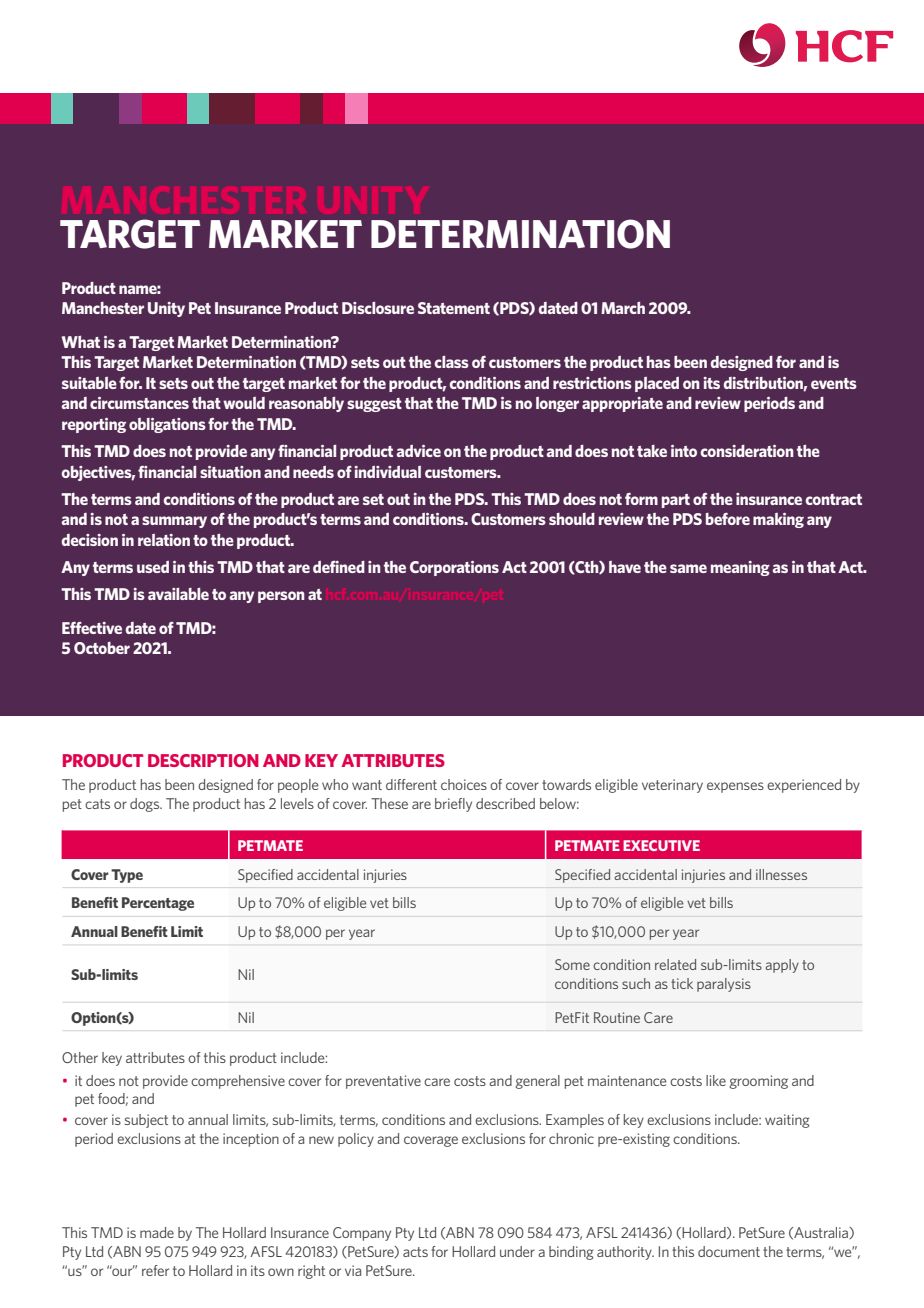 The height and width of the screenshot is (1308, 924). I want to click on acts, so click(415, 1252).
